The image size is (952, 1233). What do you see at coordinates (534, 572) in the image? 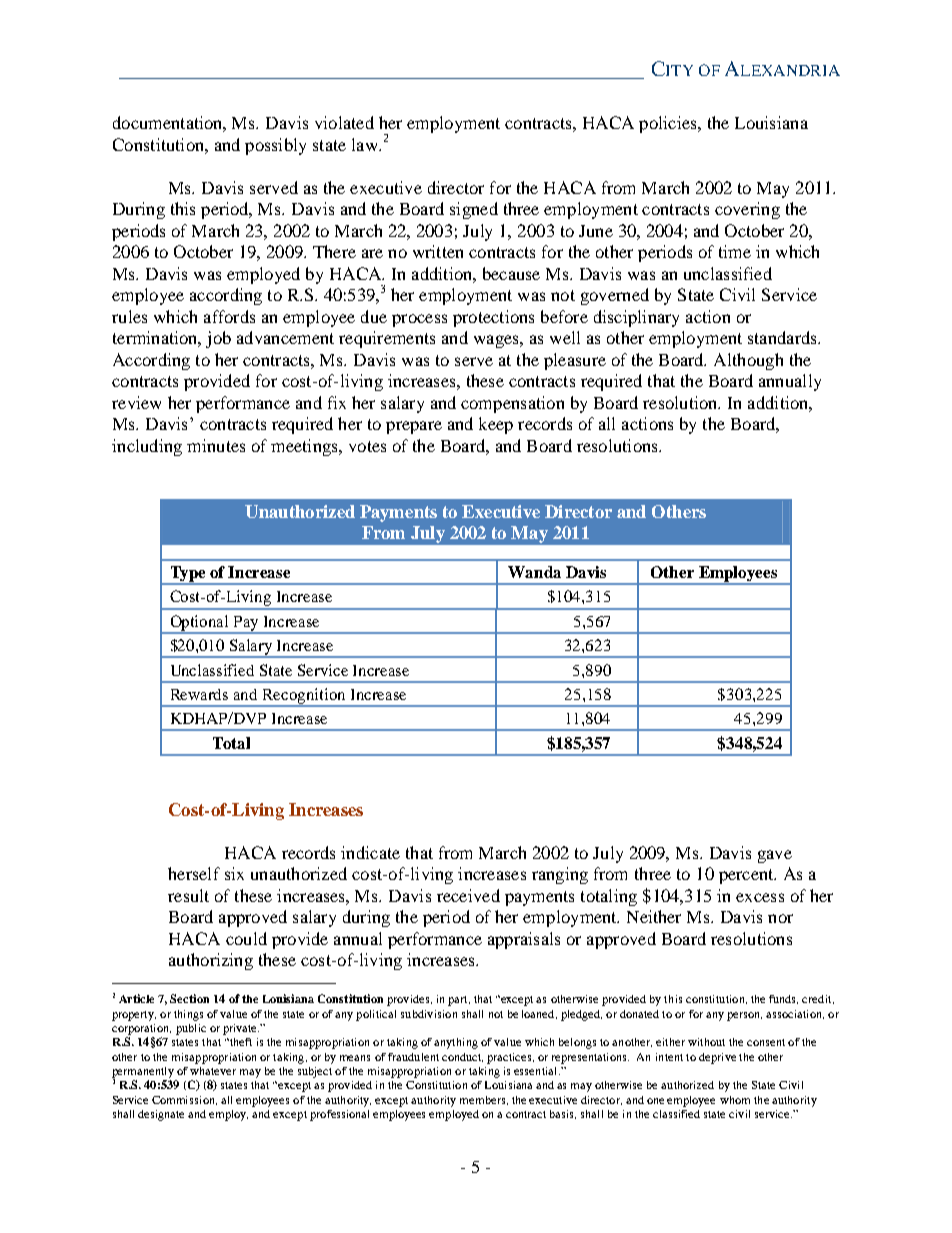
I see `Wanda` at bounding box center [534, 572].
